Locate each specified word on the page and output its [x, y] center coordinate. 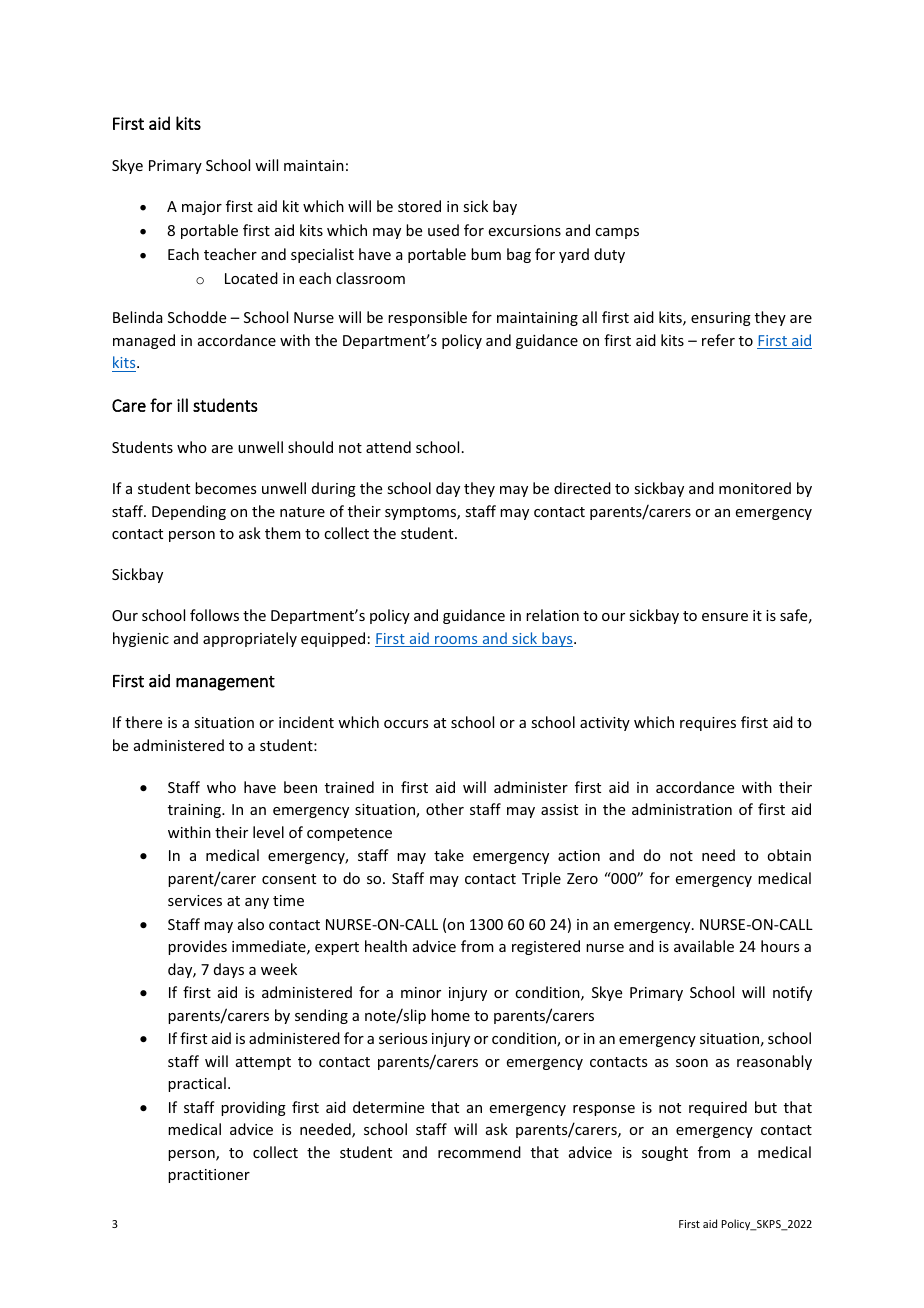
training [195, 811]
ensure [725, 617]
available [704, 946]
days [229, 970]
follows [214, 615]
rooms [456, 641]
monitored [755, 488]
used [443, 230]
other [445, 809]
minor [421, 992]
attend [388, 447]
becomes [225, 488]
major [202, 208]
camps [617, 233]
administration [682, 809]
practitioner [209, 1176]
